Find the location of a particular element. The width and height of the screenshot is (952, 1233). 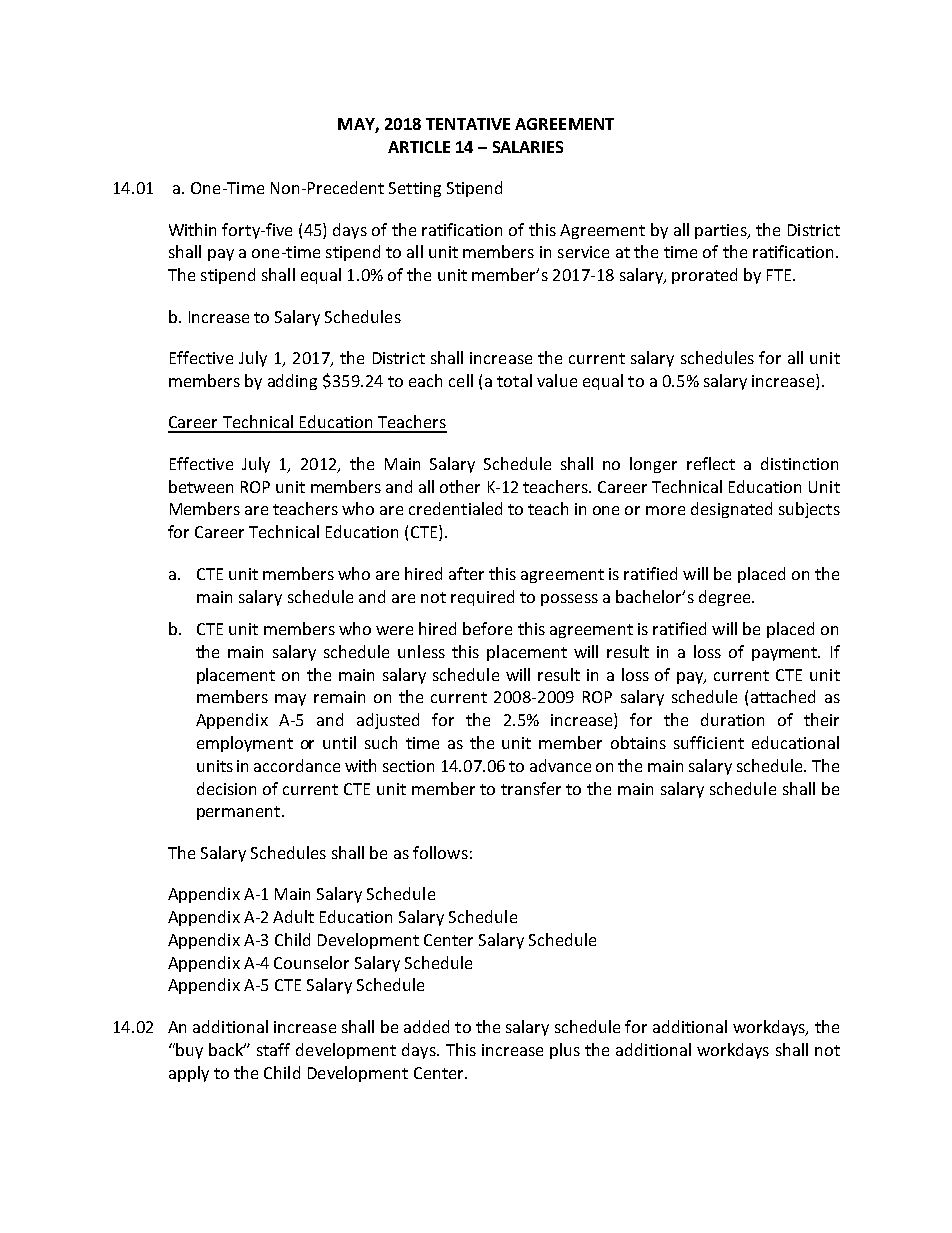

were is located at coordinates (394, 630).
